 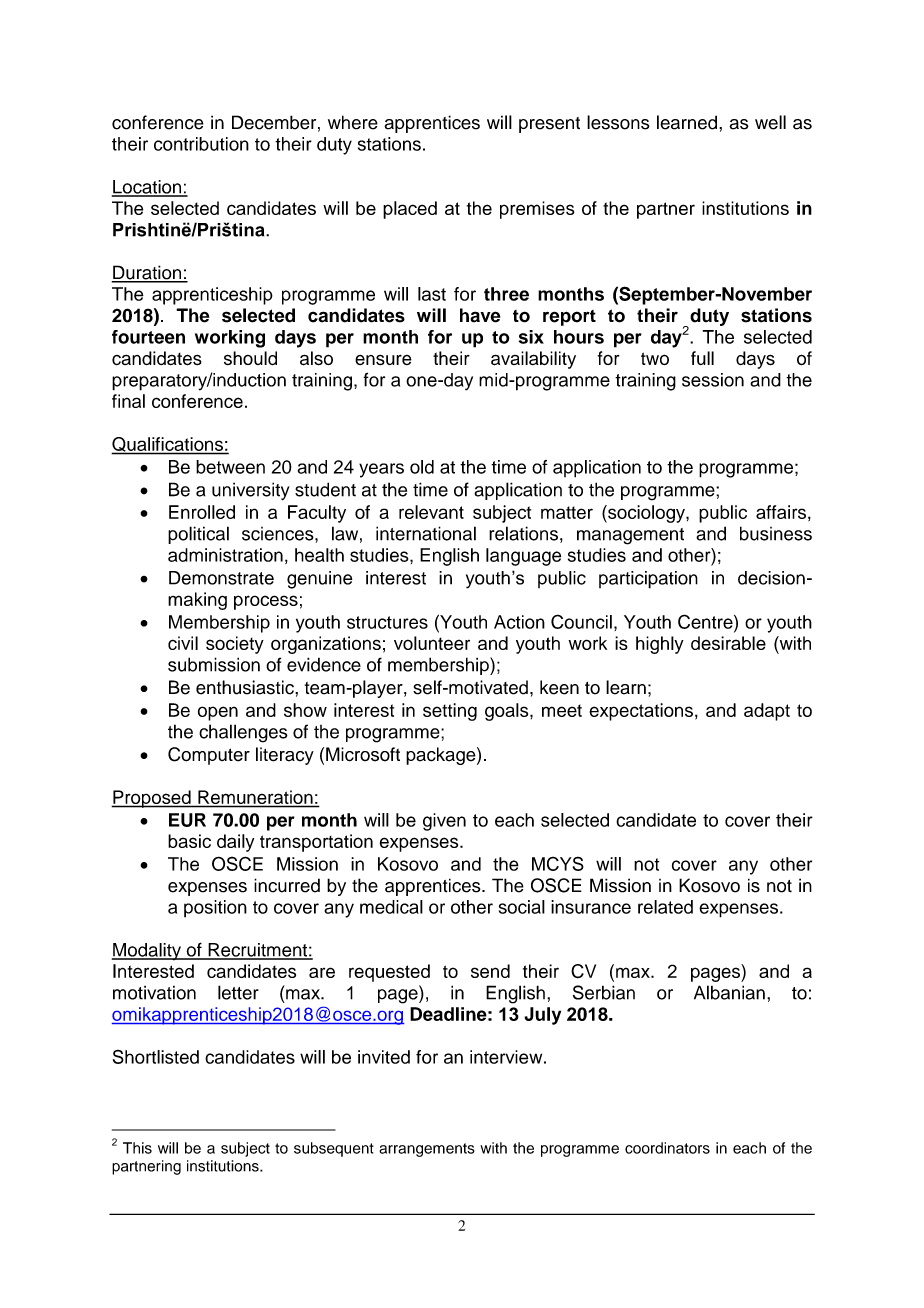 I want to click on between, so click(x=230, y=467).
